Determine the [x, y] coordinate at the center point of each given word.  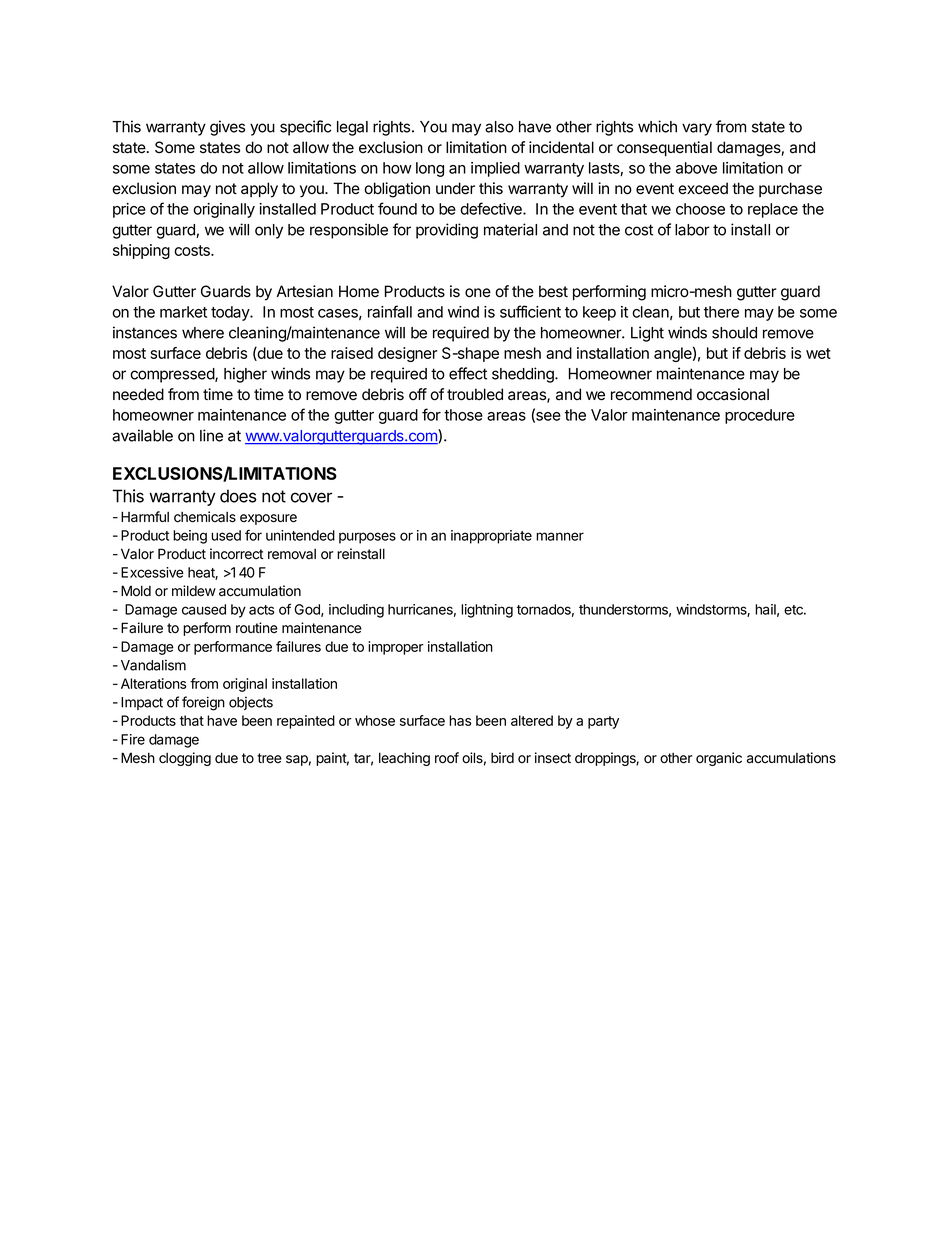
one [478, 293]
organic [719, 759]
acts [261, 610]
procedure [760, 416]
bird [502, 757]
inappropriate [491, 537]
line [211, 435]
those [463, 415]
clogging [185, 759]
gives [227, 128]
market [183, 312]
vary [697, 129]
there [721, 312]
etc [794, 610]
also [499, 127]
